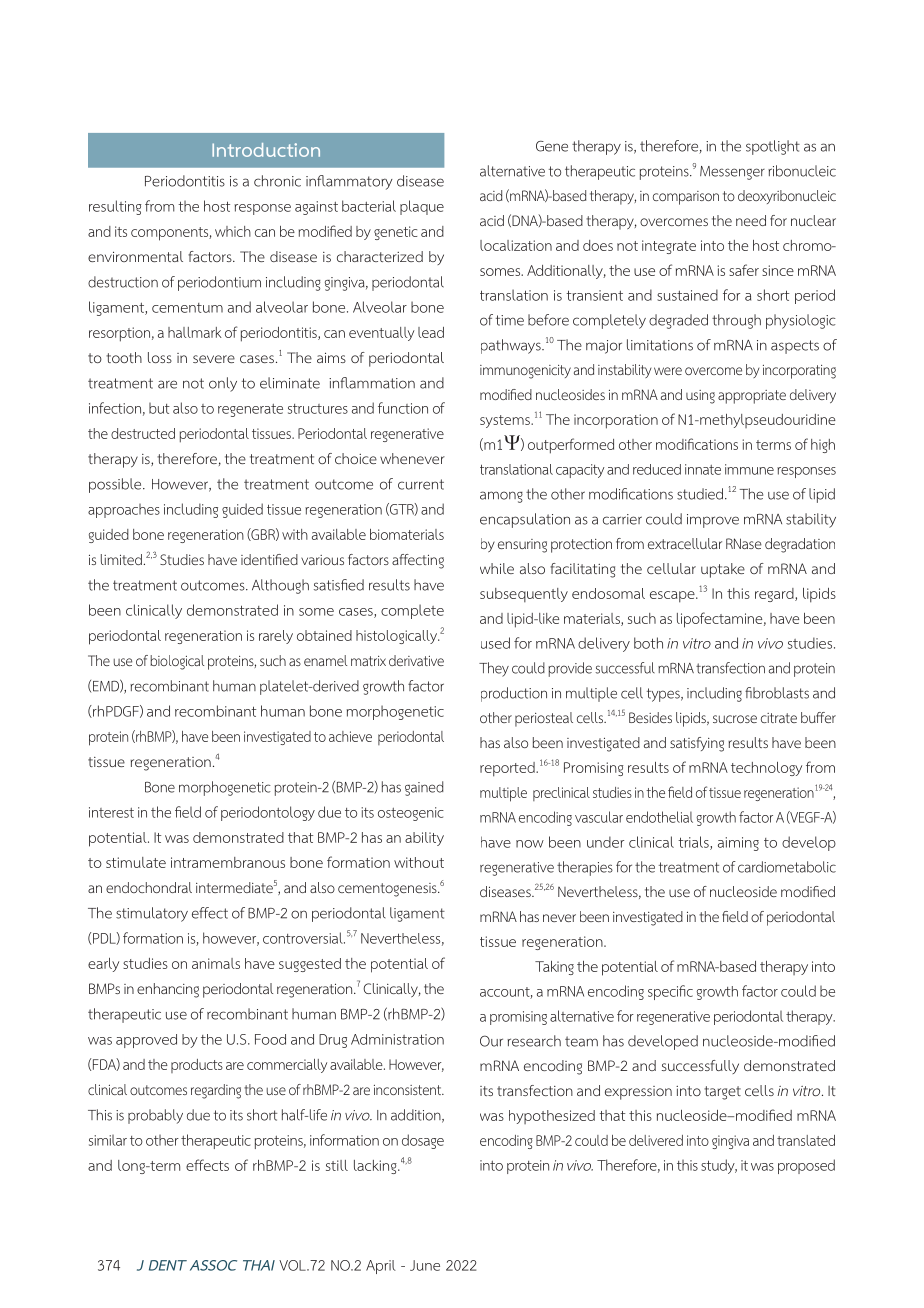  What do you see at coordinates (177, 662) in the page?
I see `biological` at bounding box center [177, 662].
